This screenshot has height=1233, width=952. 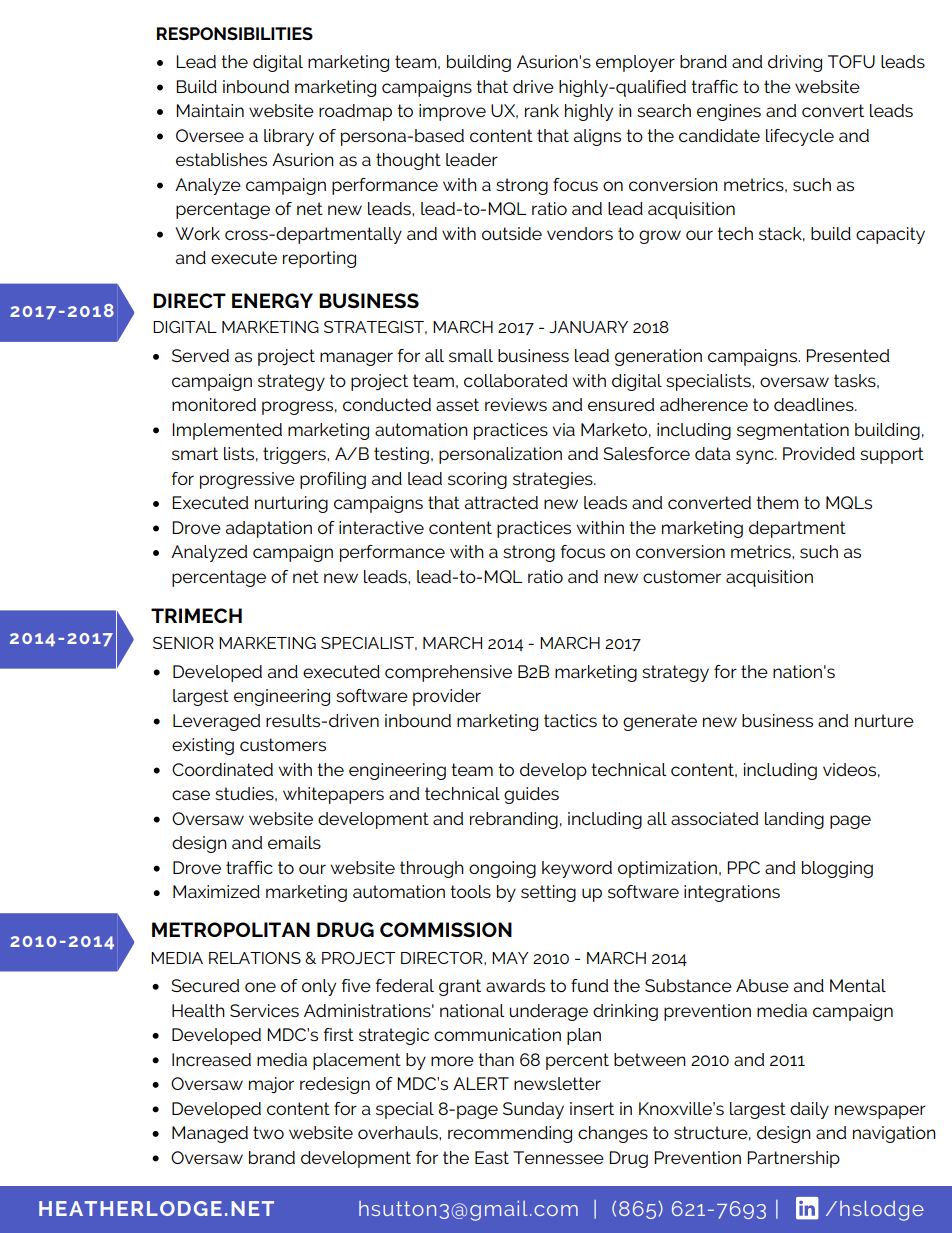 I want to click on guides, so click(x=531, y=795).
